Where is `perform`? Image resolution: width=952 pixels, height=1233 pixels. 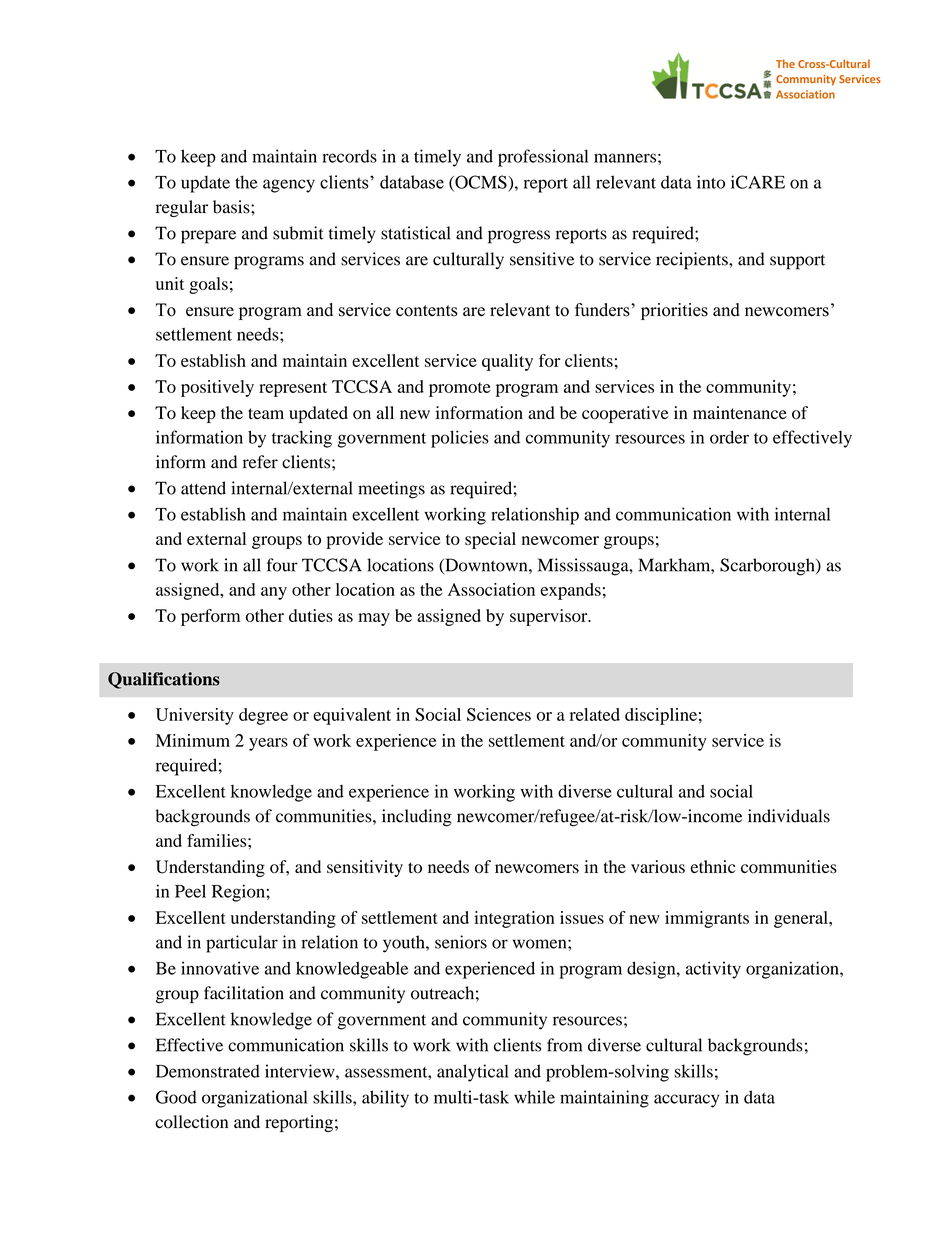
perform is located at coordinates (210, 617).
